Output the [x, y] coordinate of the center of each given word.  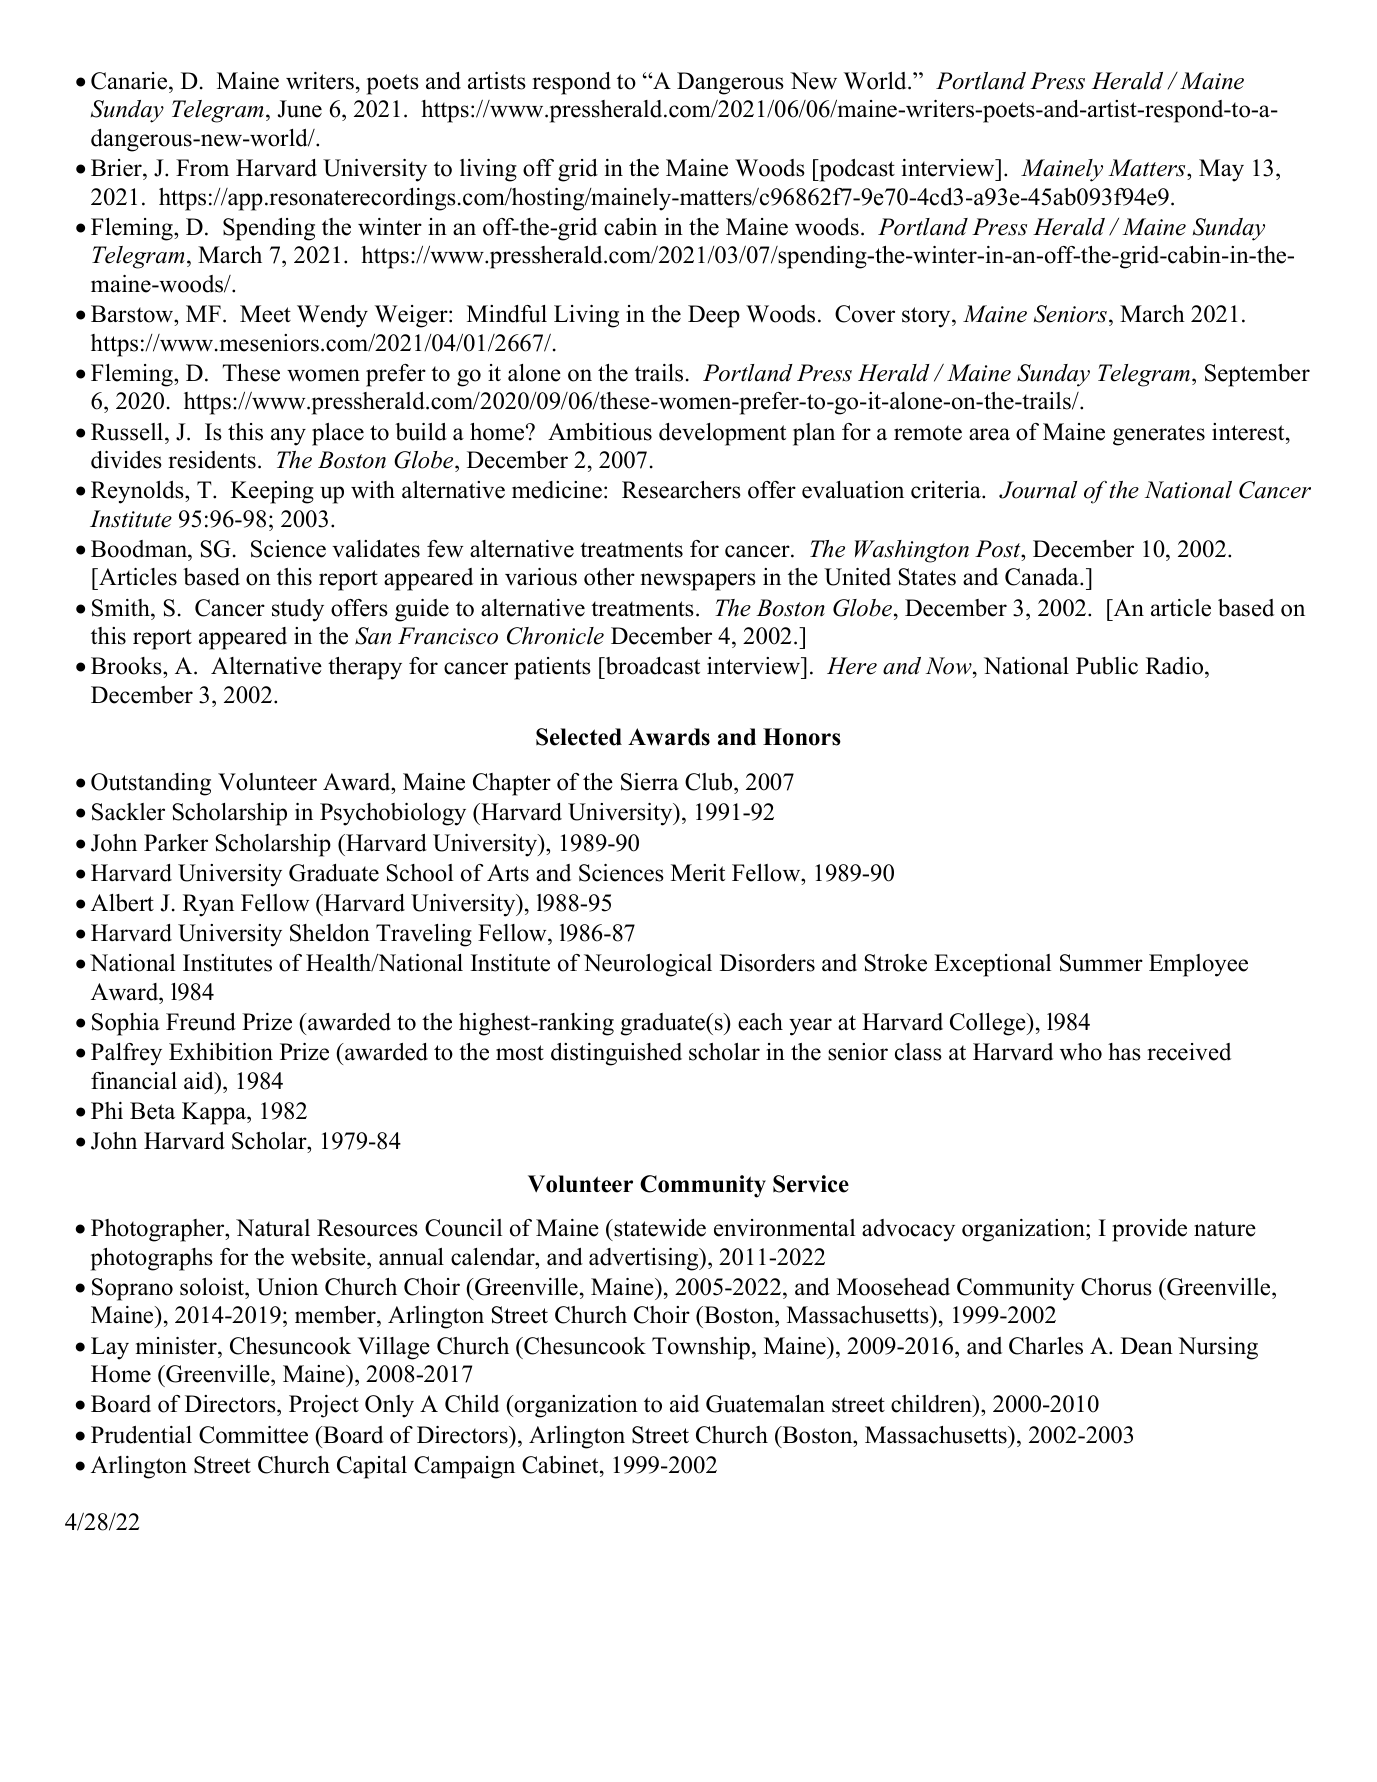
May [1221, 170]
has [1124, 1052]
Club [710, 782]
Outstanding [151, 784]
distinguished [616, 1054]
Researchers [681, 490]
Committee [253, 1435]
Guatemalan [765, 1404]
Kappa [215, 1113]
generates [1159, 435]
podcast [856, 170]
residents [212, 460]
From [202, 168]
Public [1107, 666]
